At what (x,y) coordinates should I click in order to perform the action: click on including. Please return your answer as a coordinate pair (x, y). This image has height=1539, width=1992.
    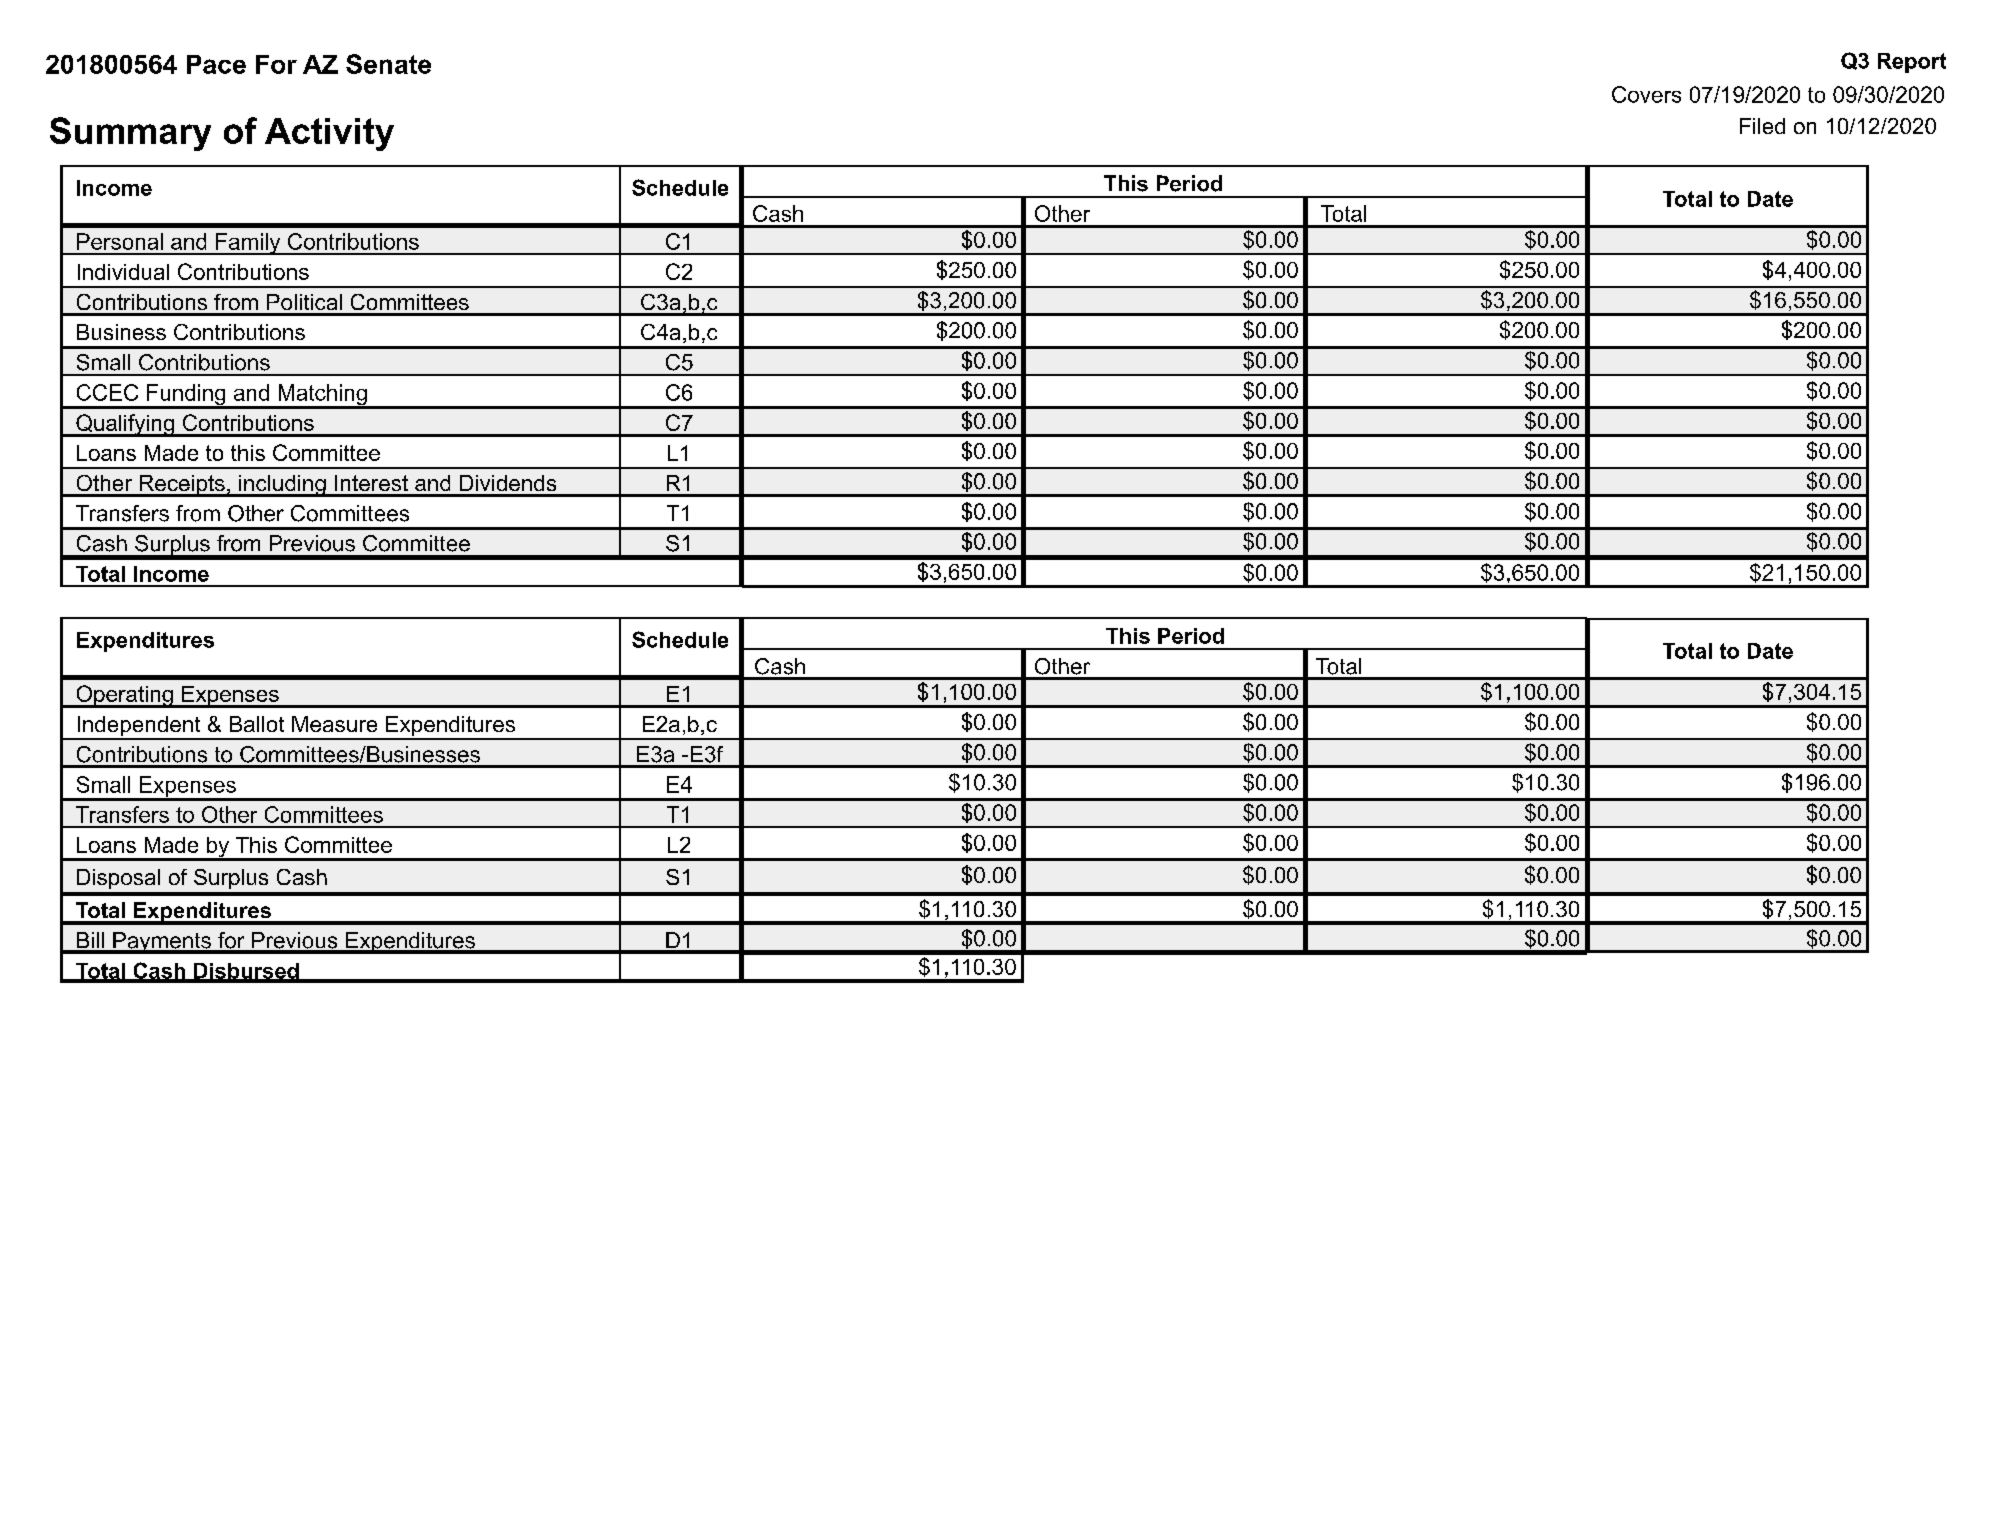
    Looking at the image, I should click on (282, 486).
